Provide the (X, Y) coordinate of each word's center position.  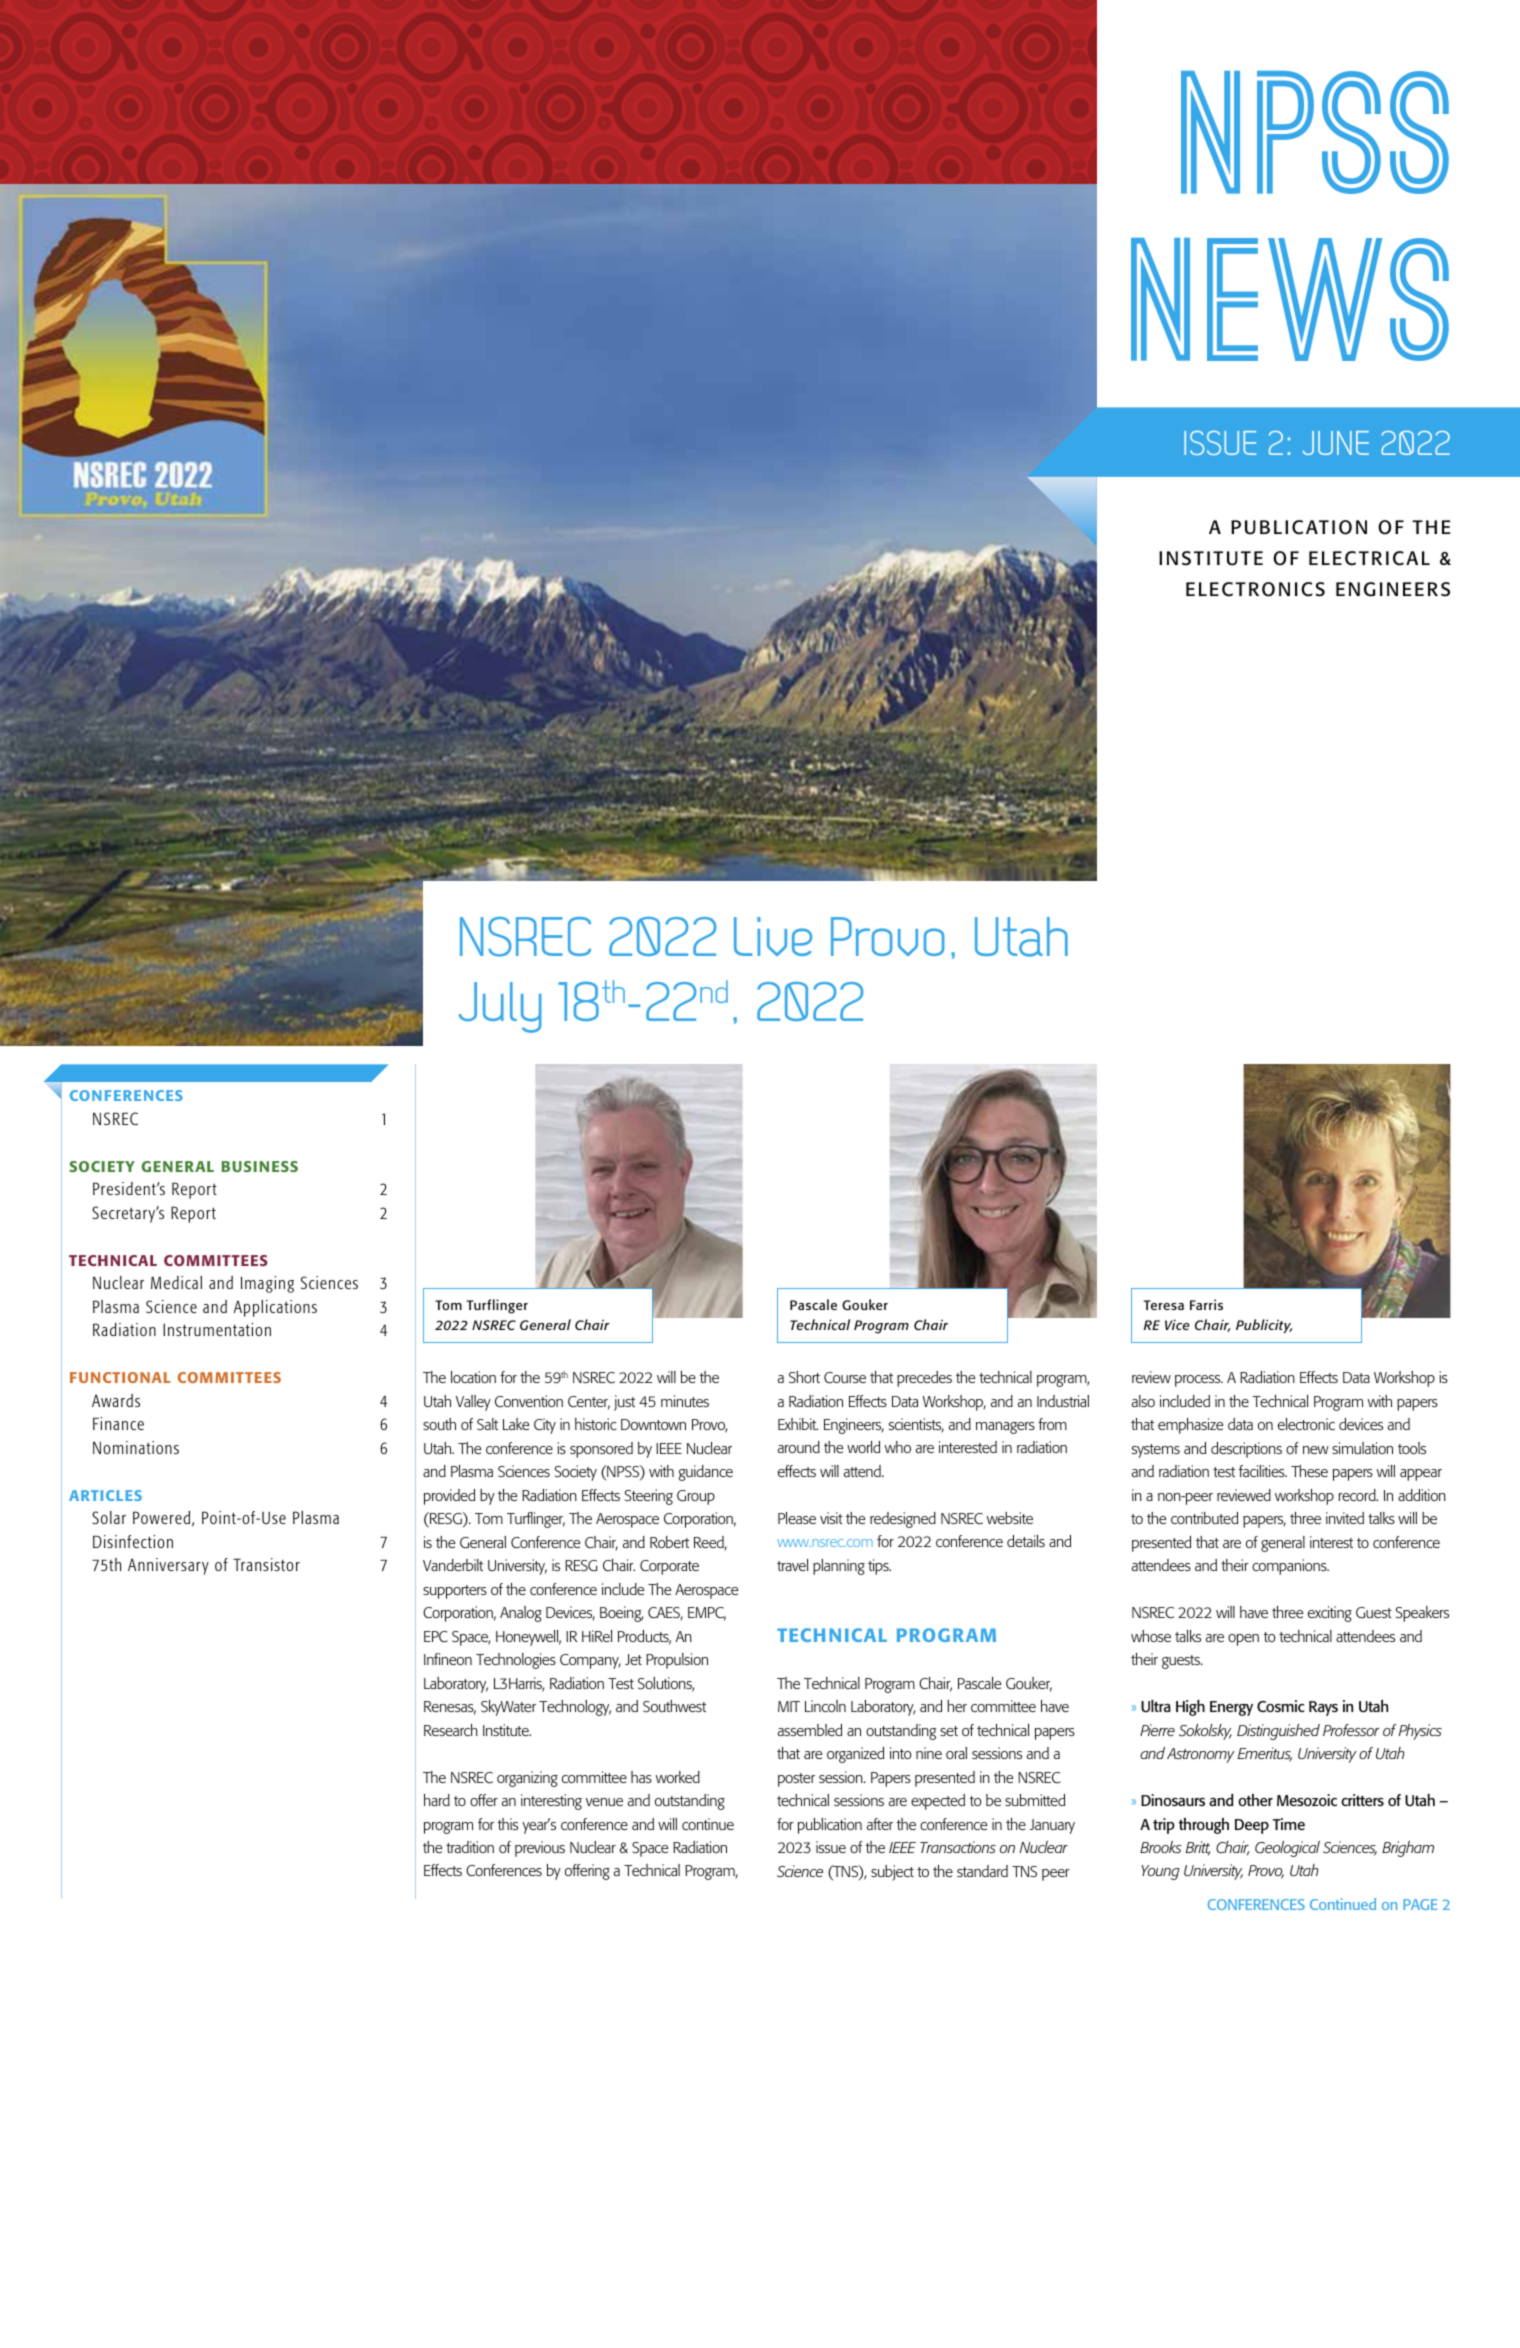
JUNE (1336, 443)
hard (437, 1800)
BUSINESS (260, 1166)
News (1290, 299)
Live (773, 936)
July (500, 1007)
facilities (1263, 1471)
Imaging (267, 1284)
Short (804, 1377)
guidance (706, 1473)
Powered (161, 1517)
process (1199, 1381)
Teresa (1164, 1305)
